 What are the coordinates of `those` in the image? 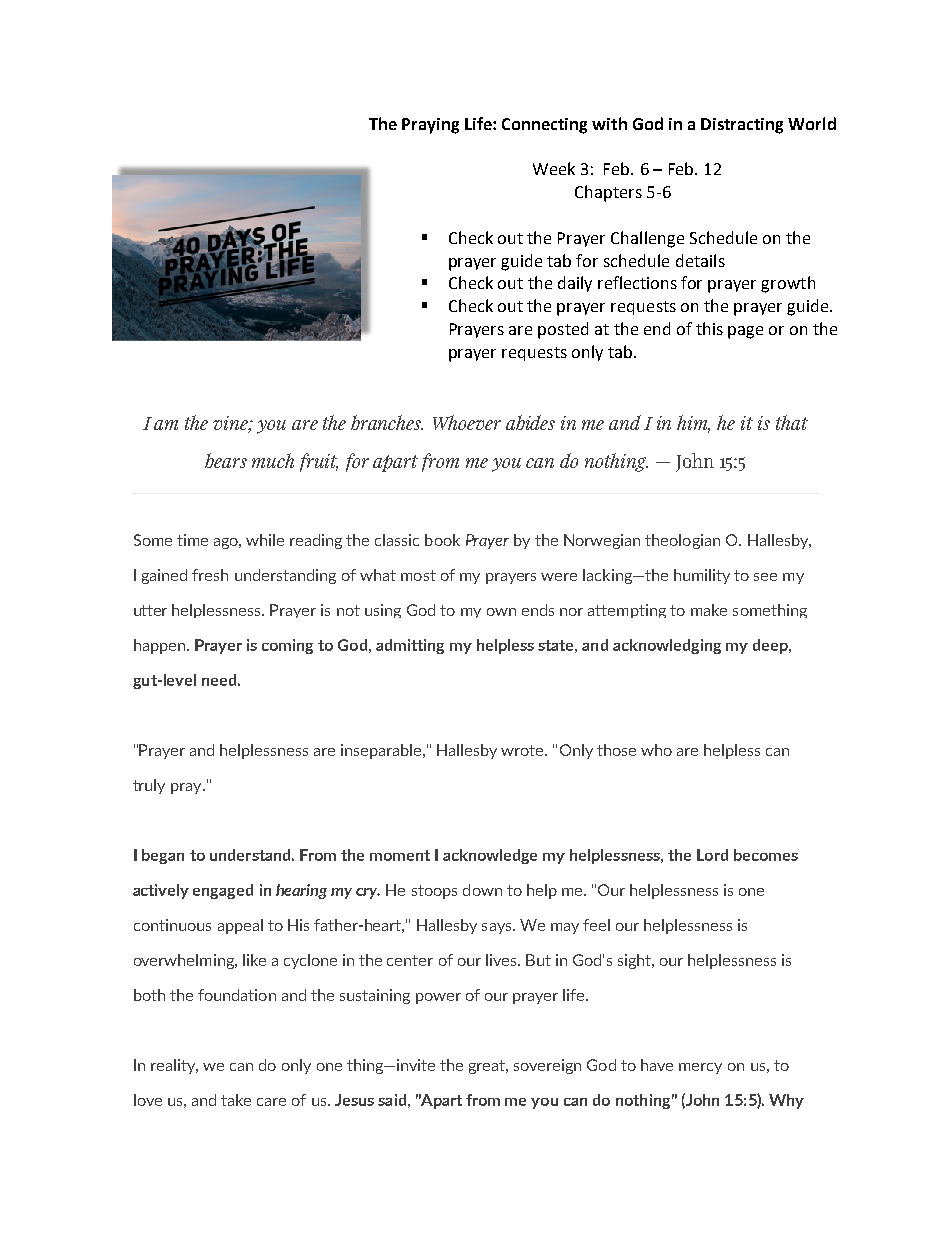 It's located at (616, 750).
